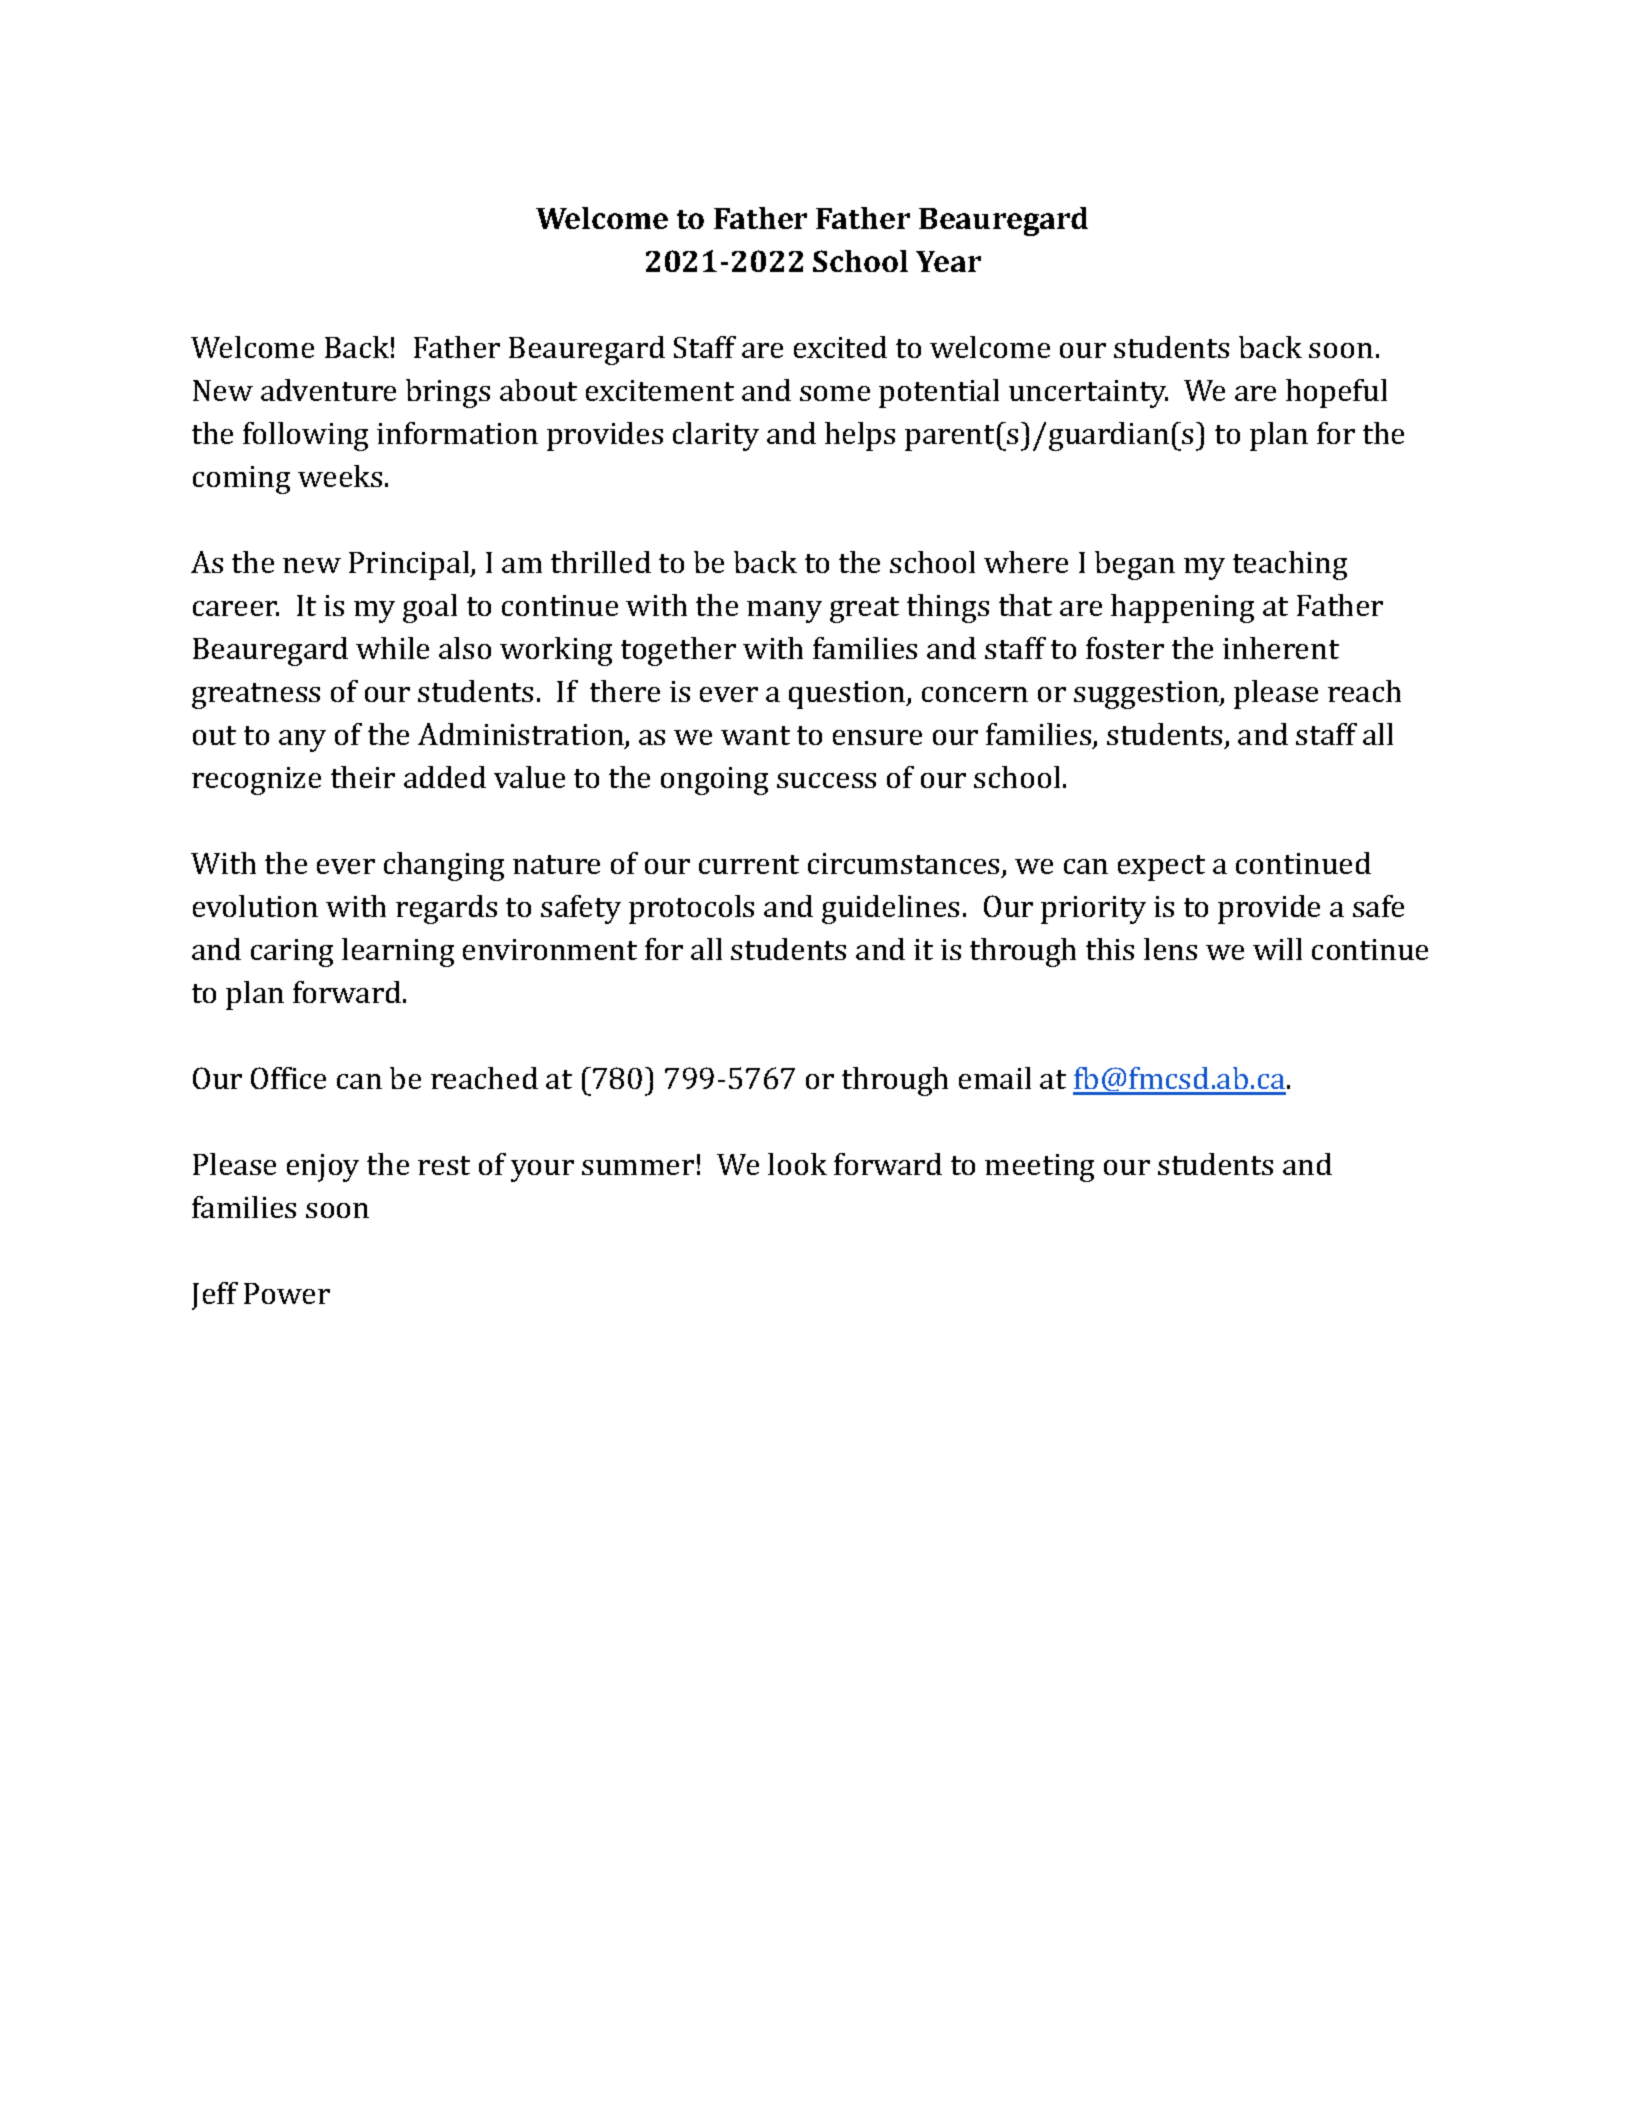 This screenshot has width=1626, height=2104. I want to click on Power, so click(287, 1293).
